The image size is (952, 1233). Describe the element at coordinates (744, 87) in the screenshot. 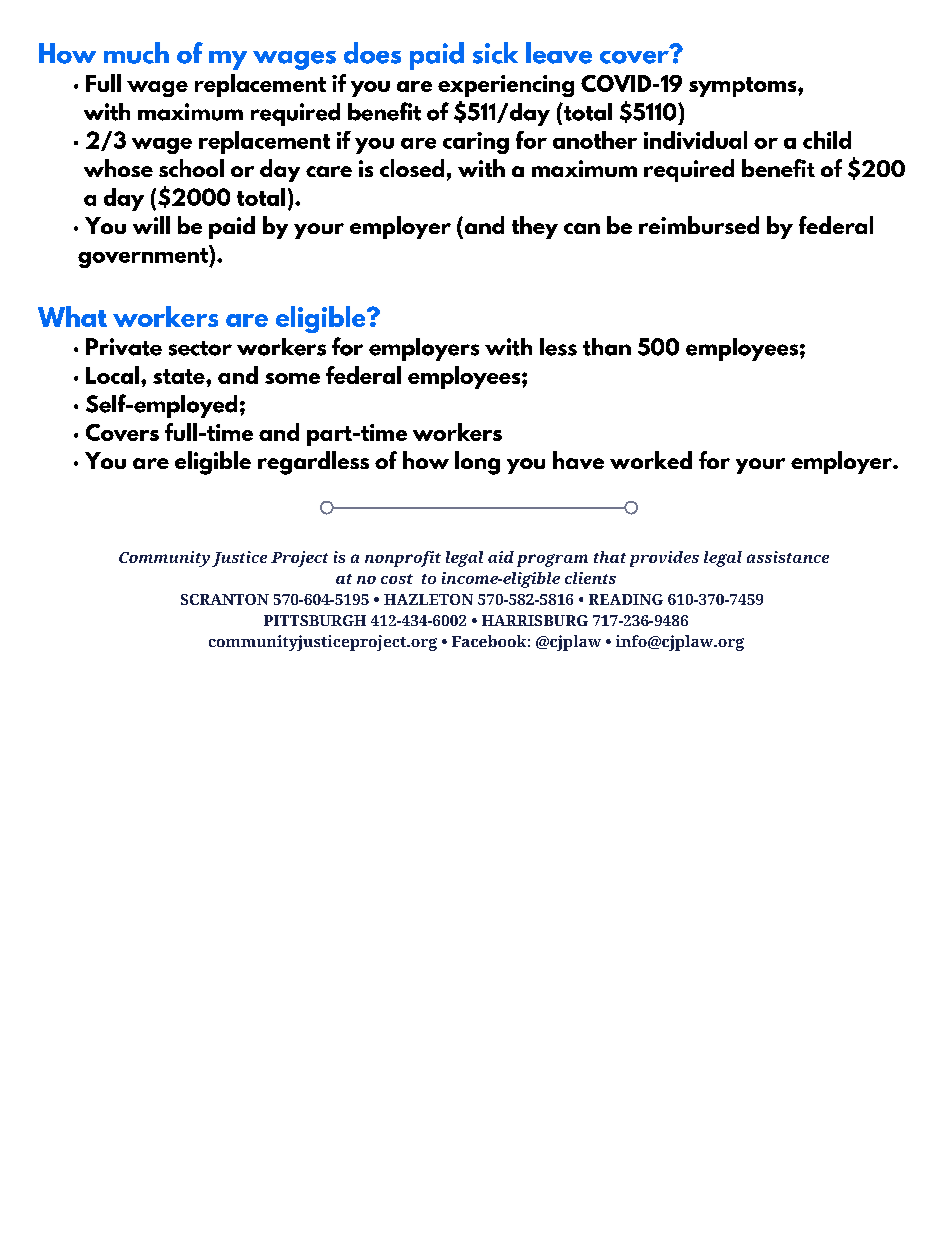

I see `symptoms` at that location.
